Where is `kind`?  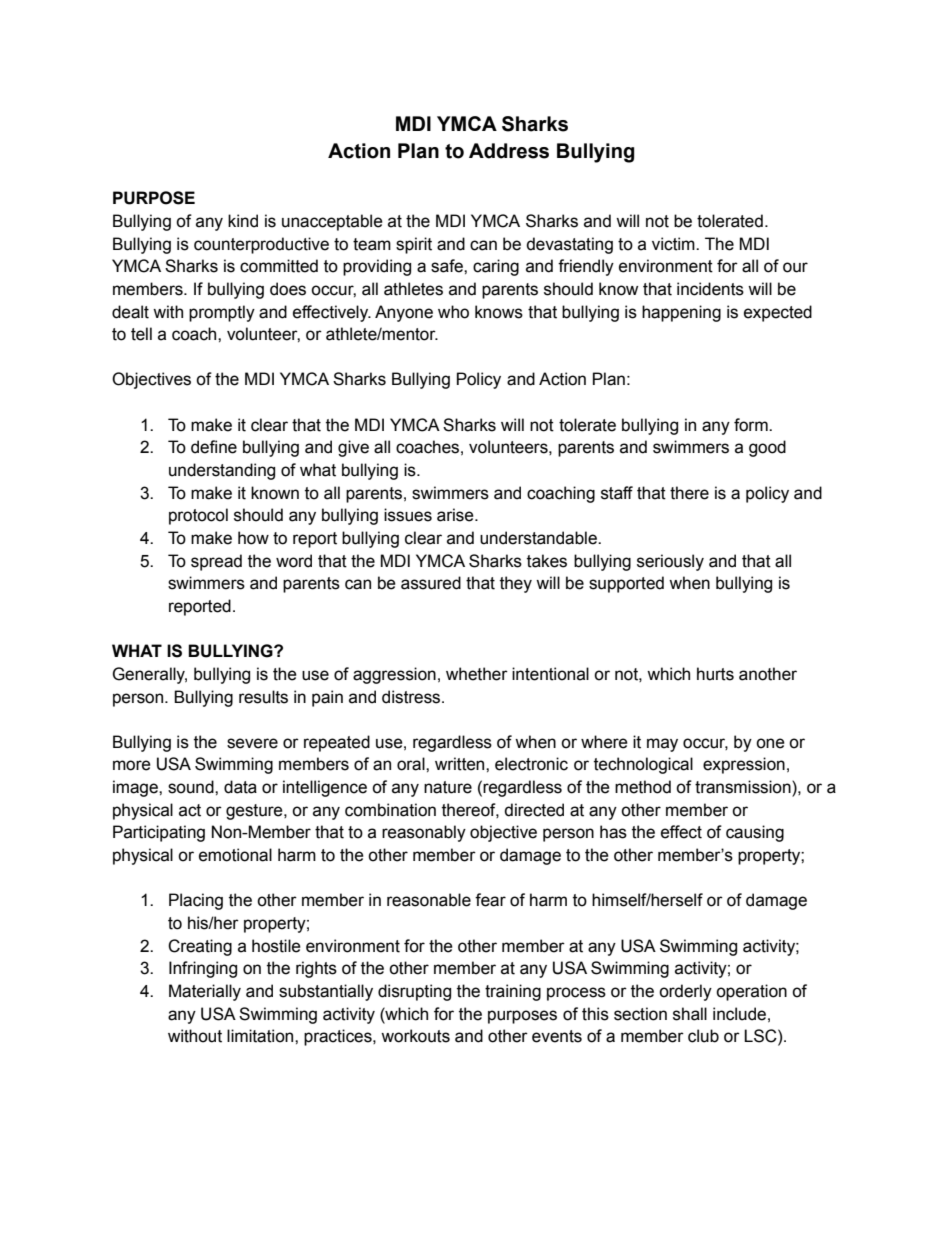
kind is located at coordinates (243, 221).
